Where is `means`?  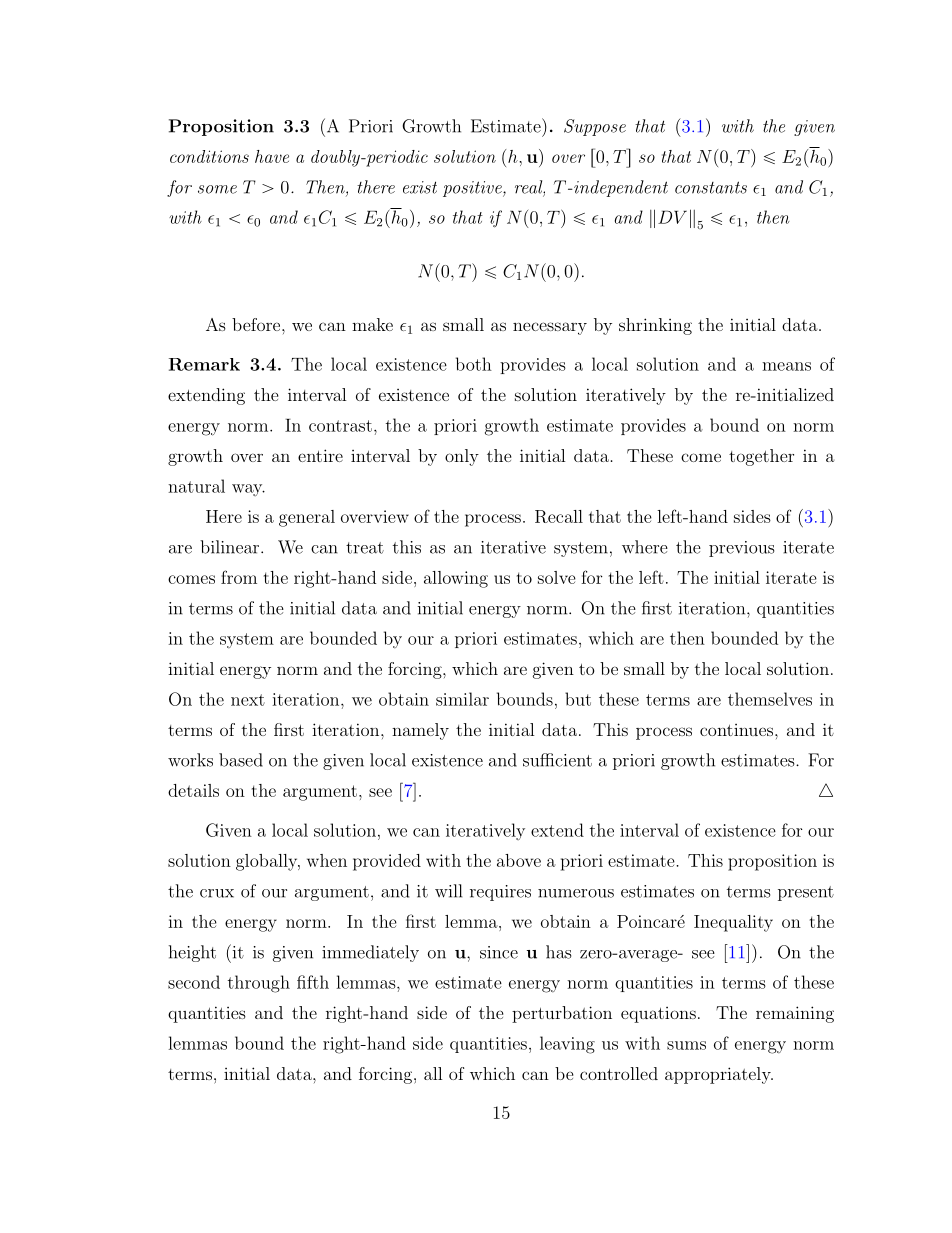 means is located at coordinates (786, 366).
